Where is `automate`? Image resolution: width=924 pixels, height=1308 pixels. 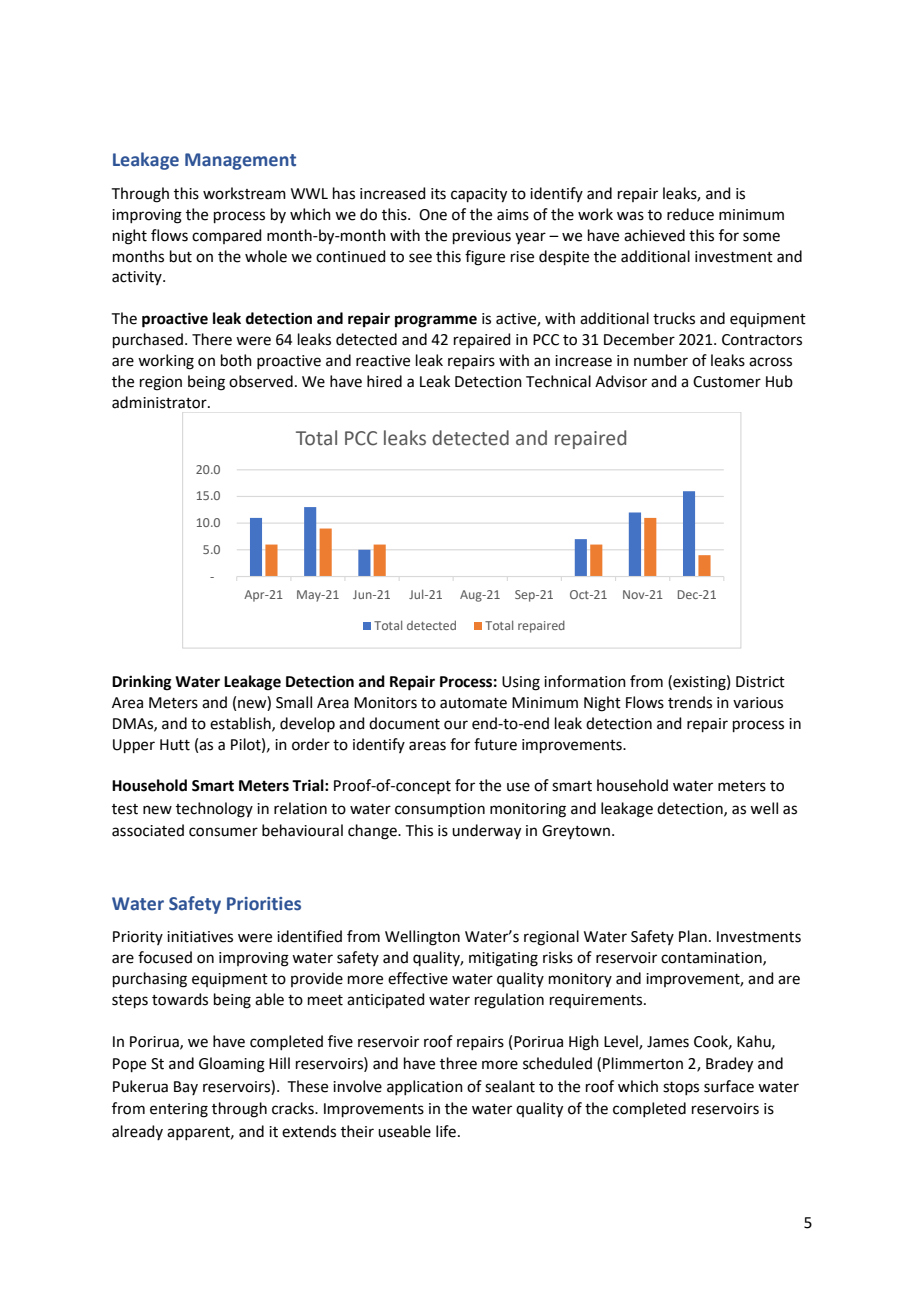
automate is located at coordinates (473, 703).
